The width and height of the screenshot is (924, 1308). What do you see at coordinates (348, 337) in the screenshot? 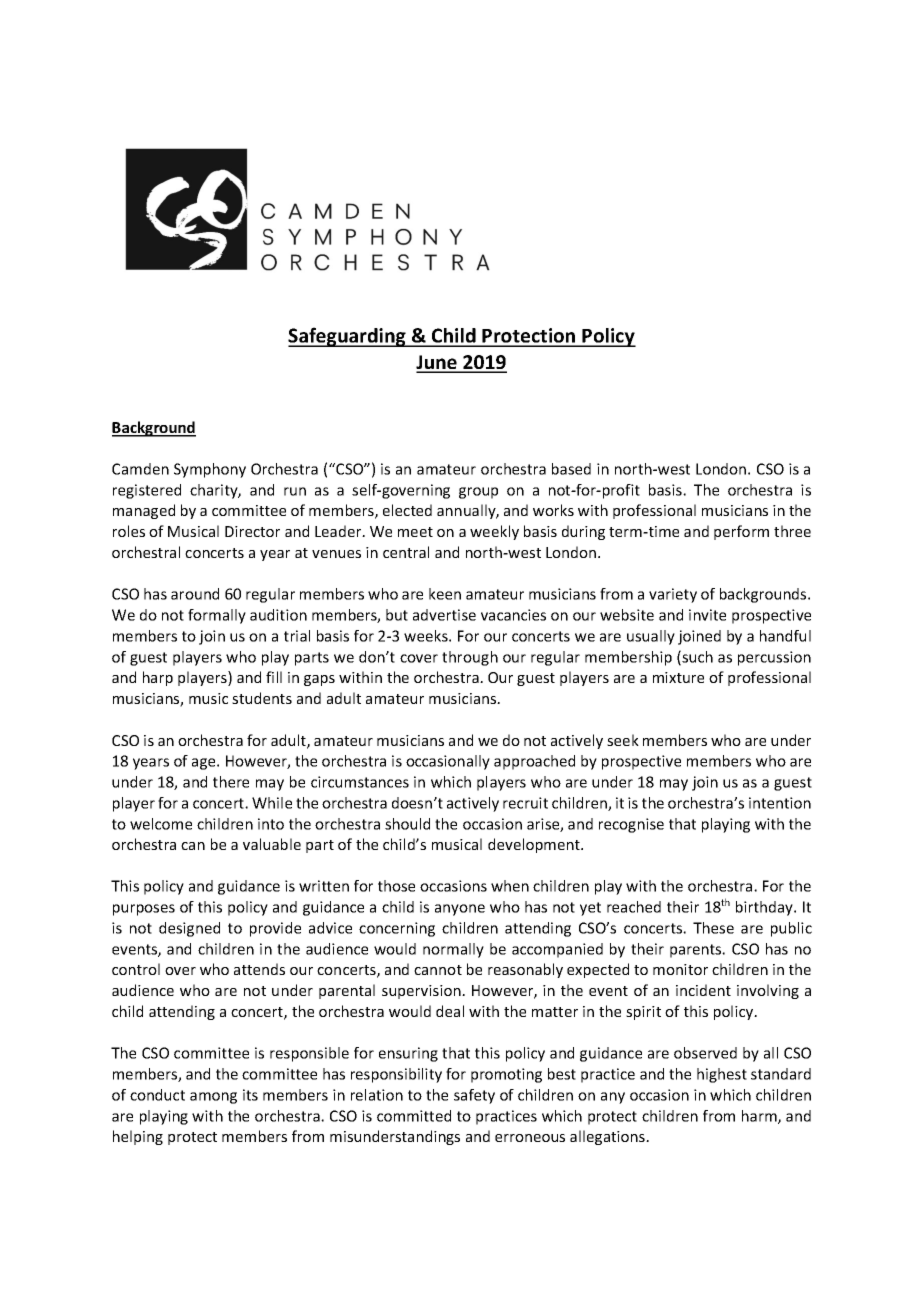
I see `Safeguarding` at bounding box center [348, 337].
